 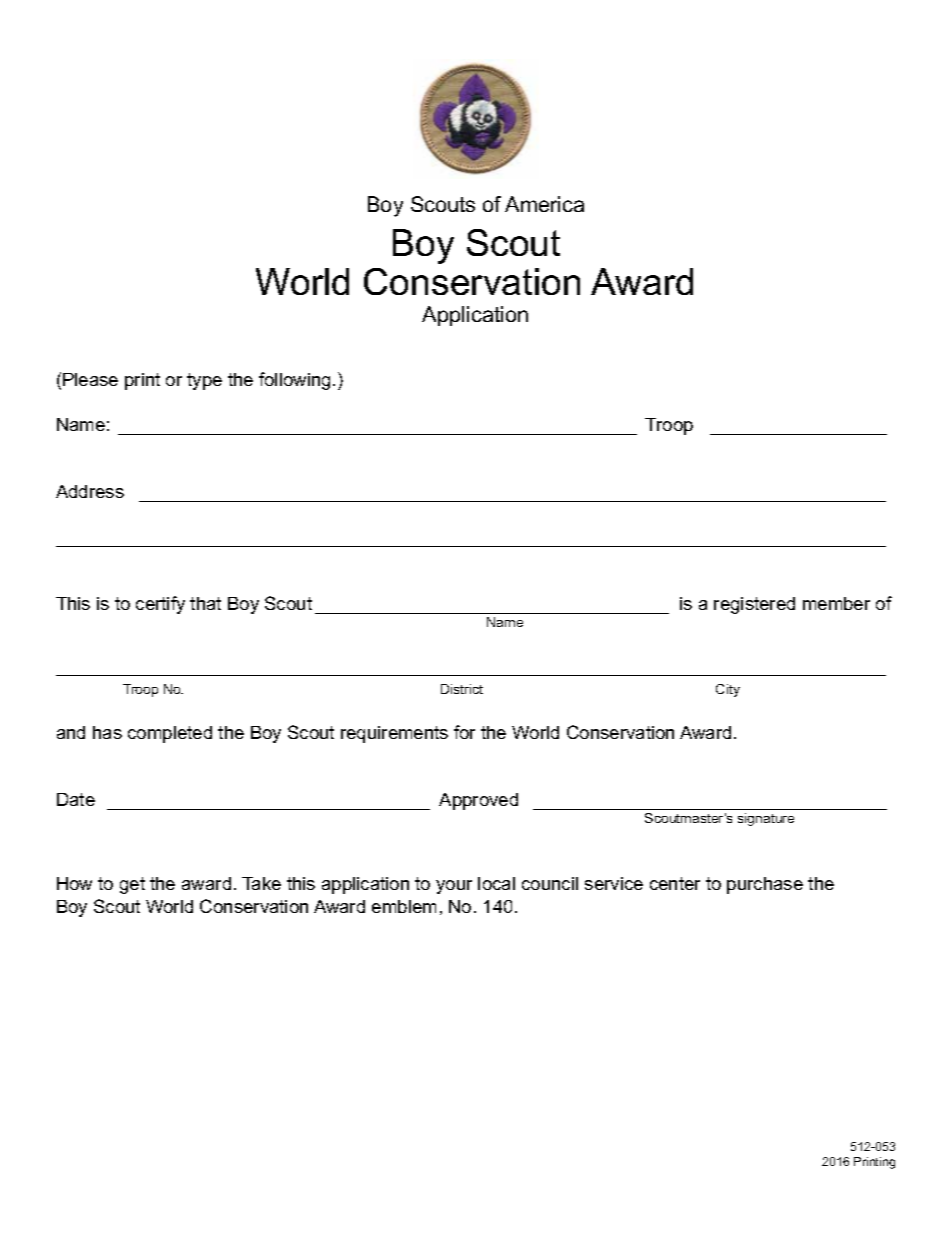 I want to click on Address, so click(x=90, y=491).
